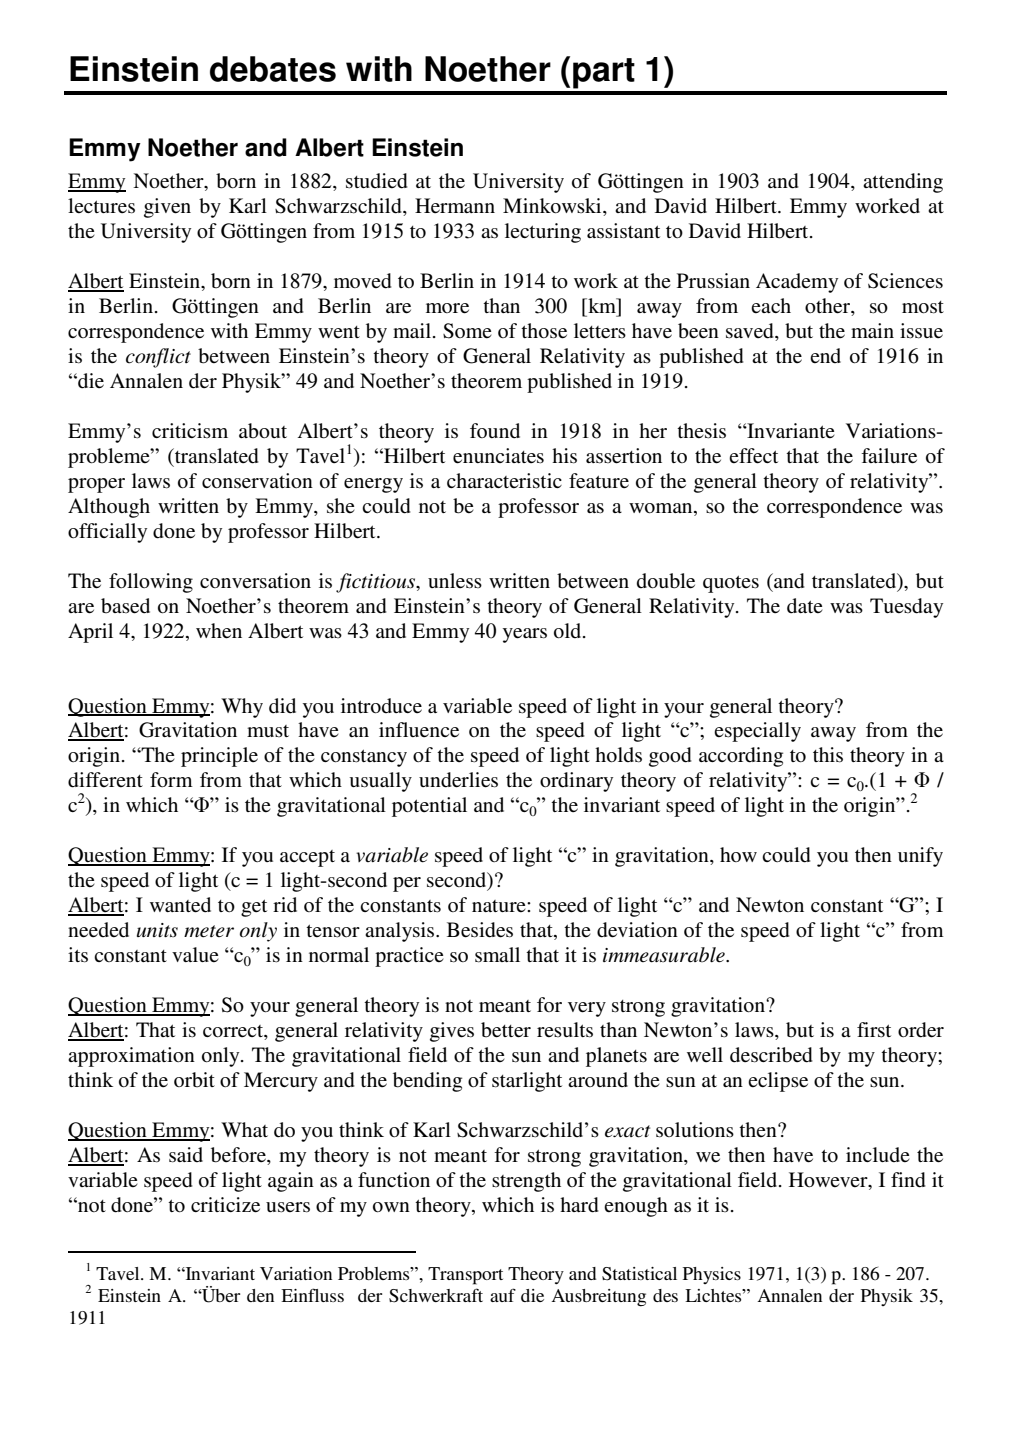  Describe the element at coordinates (903, 183) in the screenshot. I see `attending` at that location.
